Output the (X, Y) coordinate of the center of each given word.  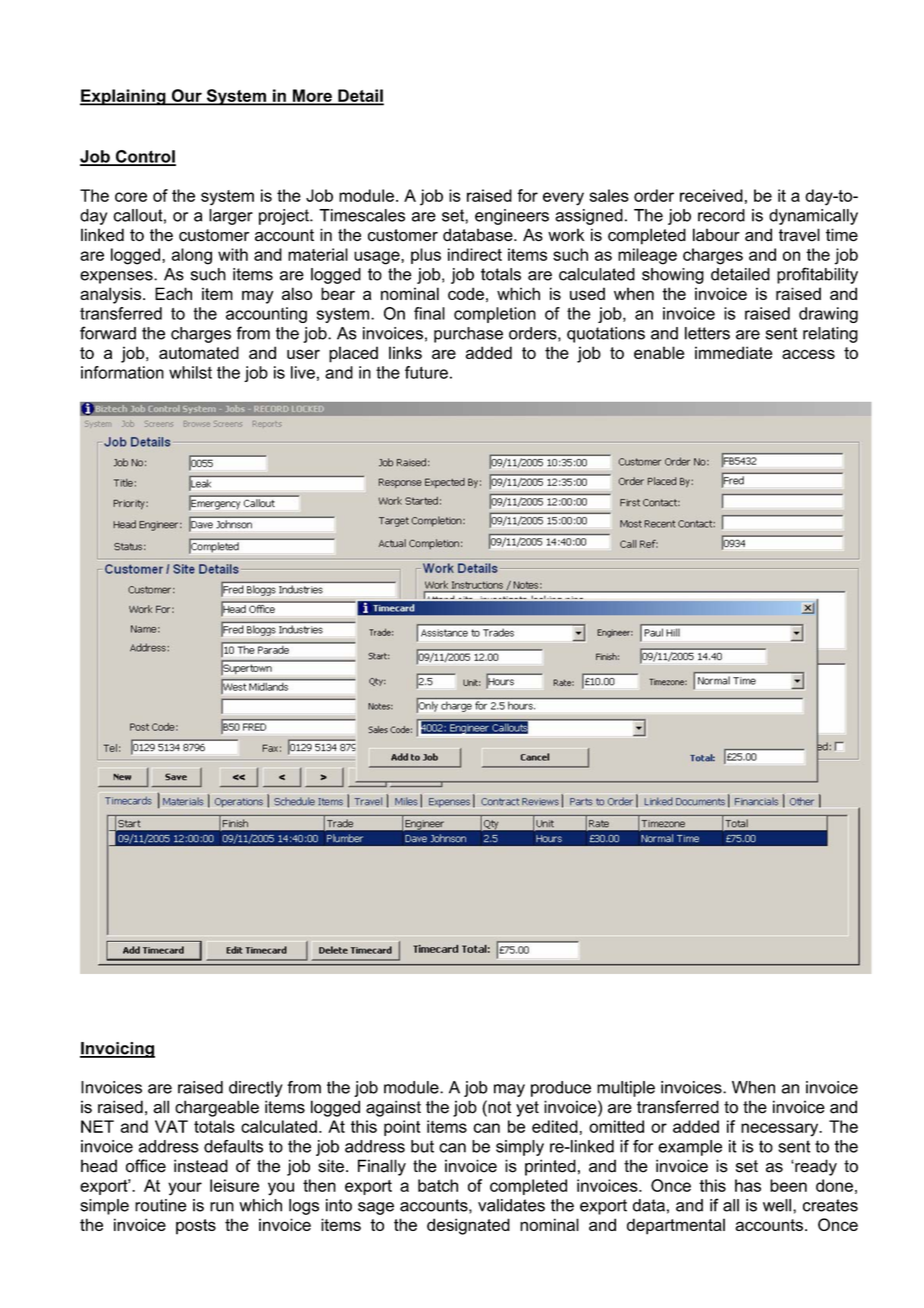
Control (144, 157)
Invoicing (117, 1050)
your (185, 1189)
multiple (626, 1089)
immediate (734, 352)
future (426, 372)
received (711, 195)
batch (438, 1185)
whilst (190, 372)
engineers (512, 217)
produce (561, 1089)
